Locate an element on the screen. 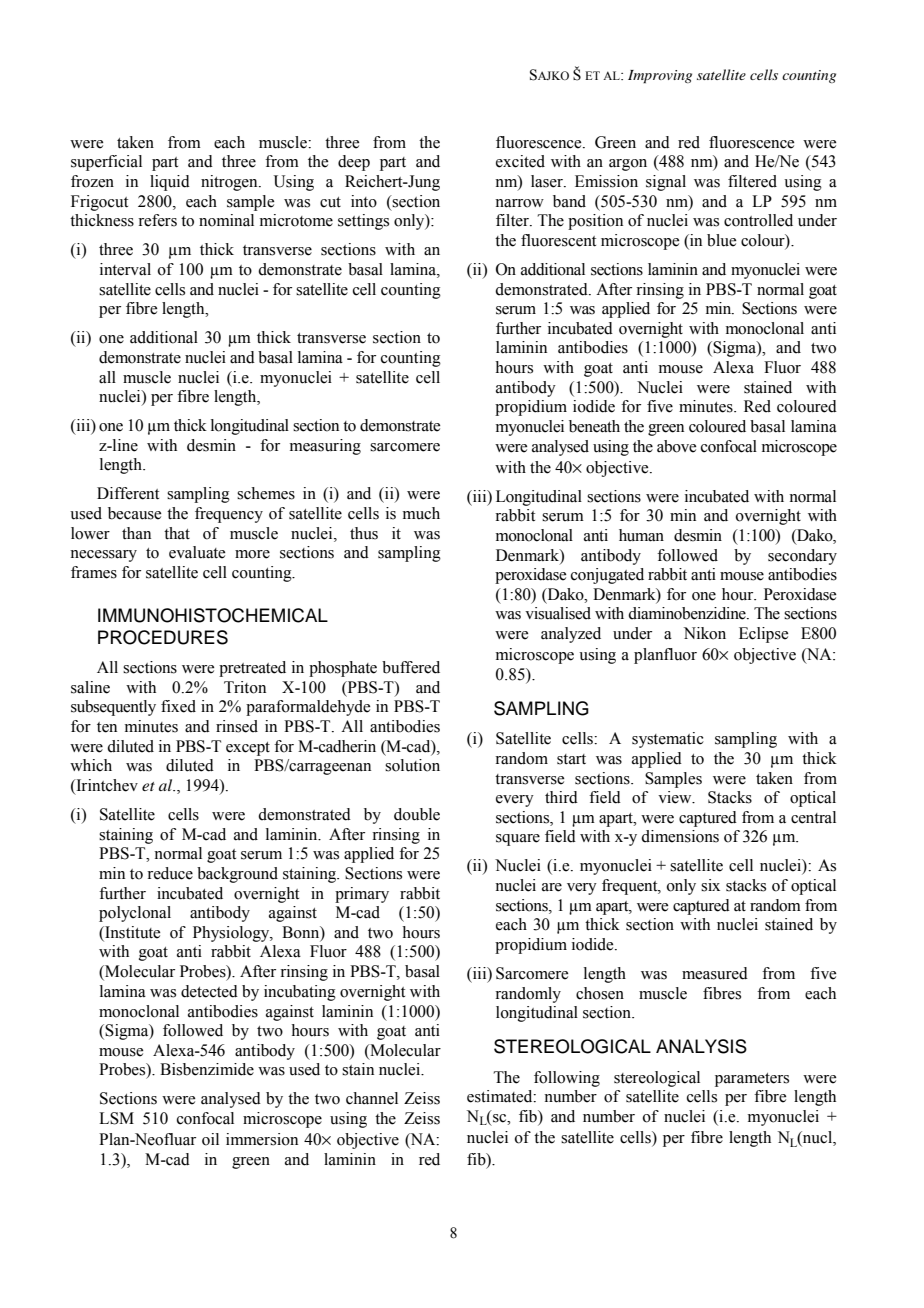  six is located at coordinates (710, 885).
